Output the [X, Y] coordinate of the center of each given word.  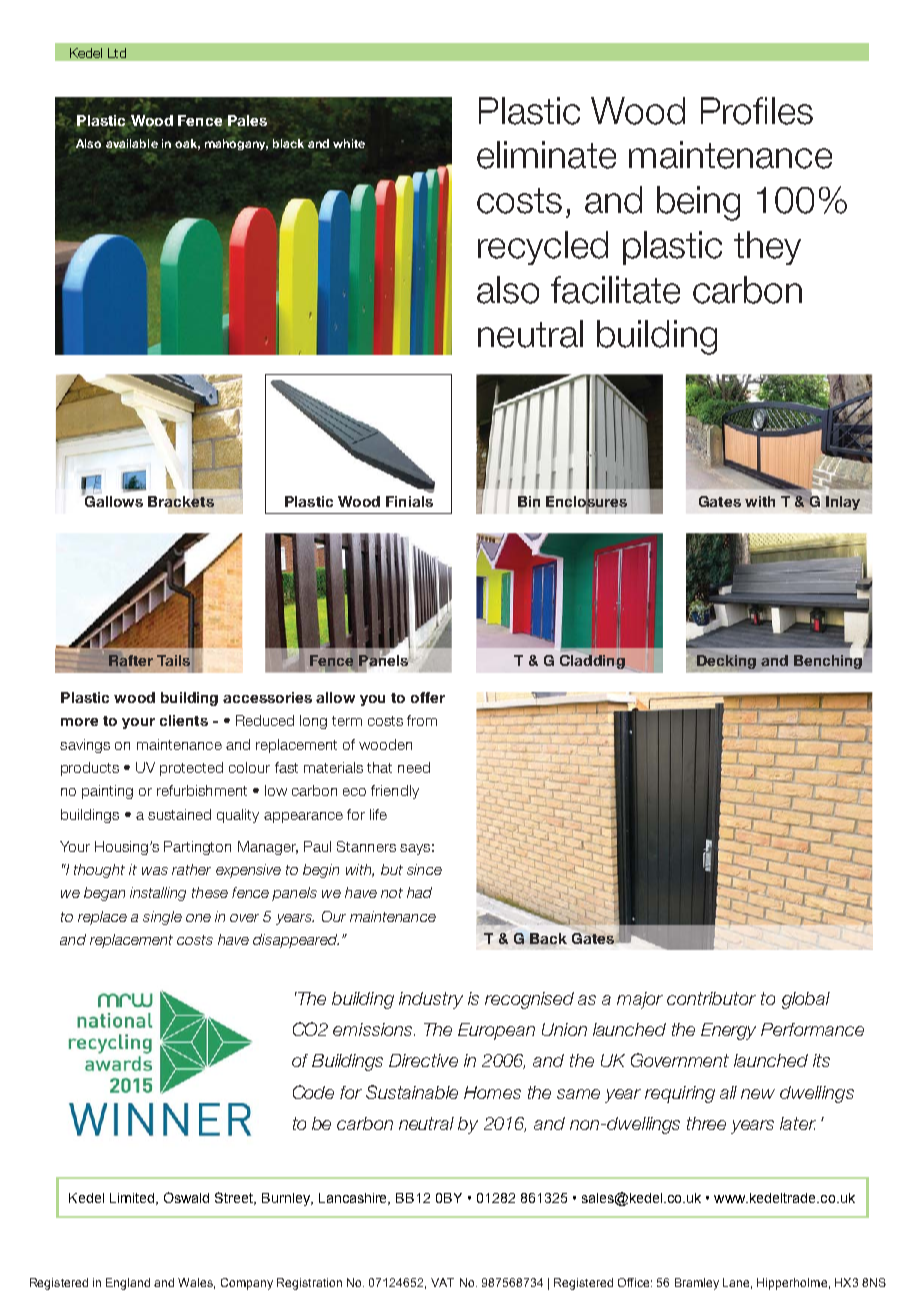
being [698, 203]
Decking [726, 662]
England [128, 1284]
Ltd [117, 53]
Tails [173, 660]
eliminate [546, 155]
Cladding [593, 661]
